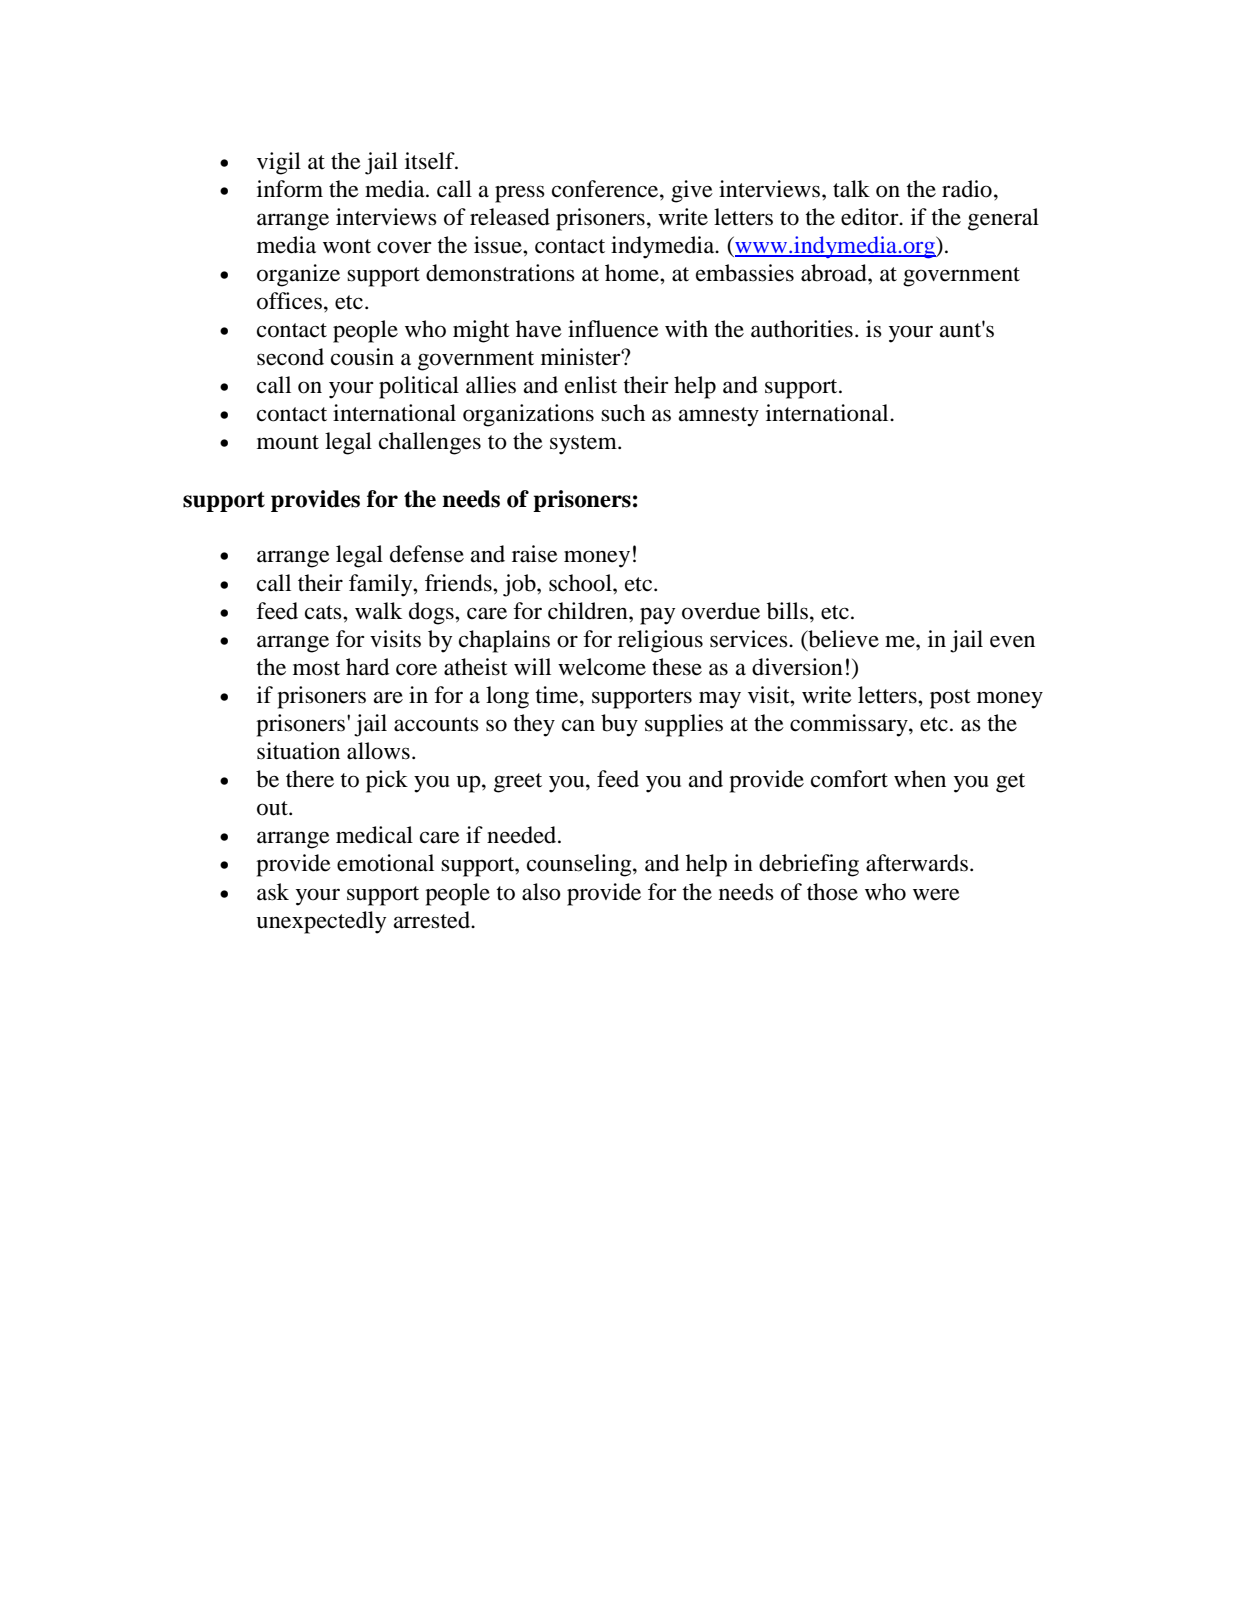 The width and height of the page is (1246, 1612). Describe the element at coordinates (580, 865) in the page. I see `counseling` at that location.
